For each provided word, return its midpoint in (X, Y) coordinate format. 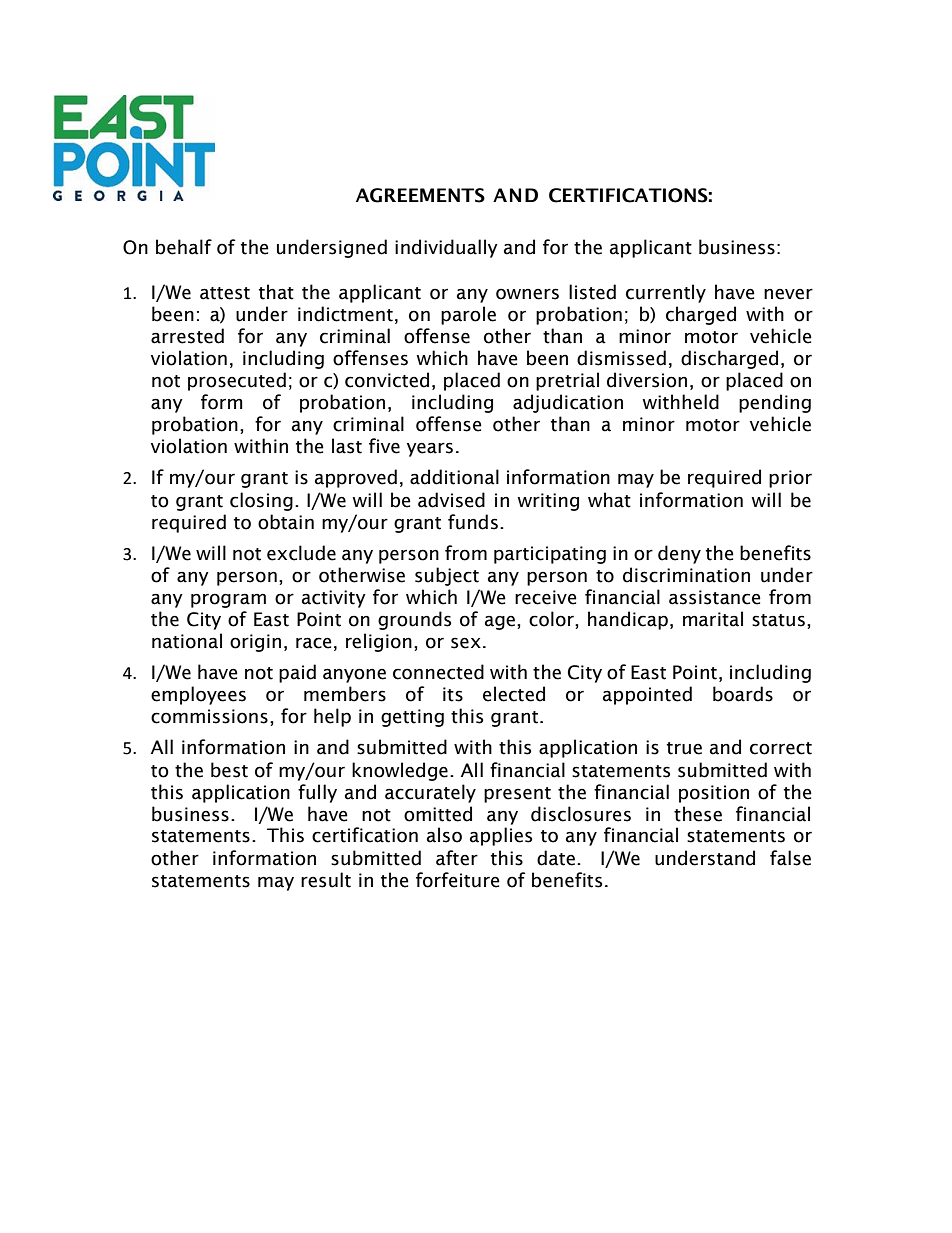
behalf (184, 247)
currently (666, 293)
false (790, 858)
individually (446, 248)
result (326, 880)
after (457, 858)
